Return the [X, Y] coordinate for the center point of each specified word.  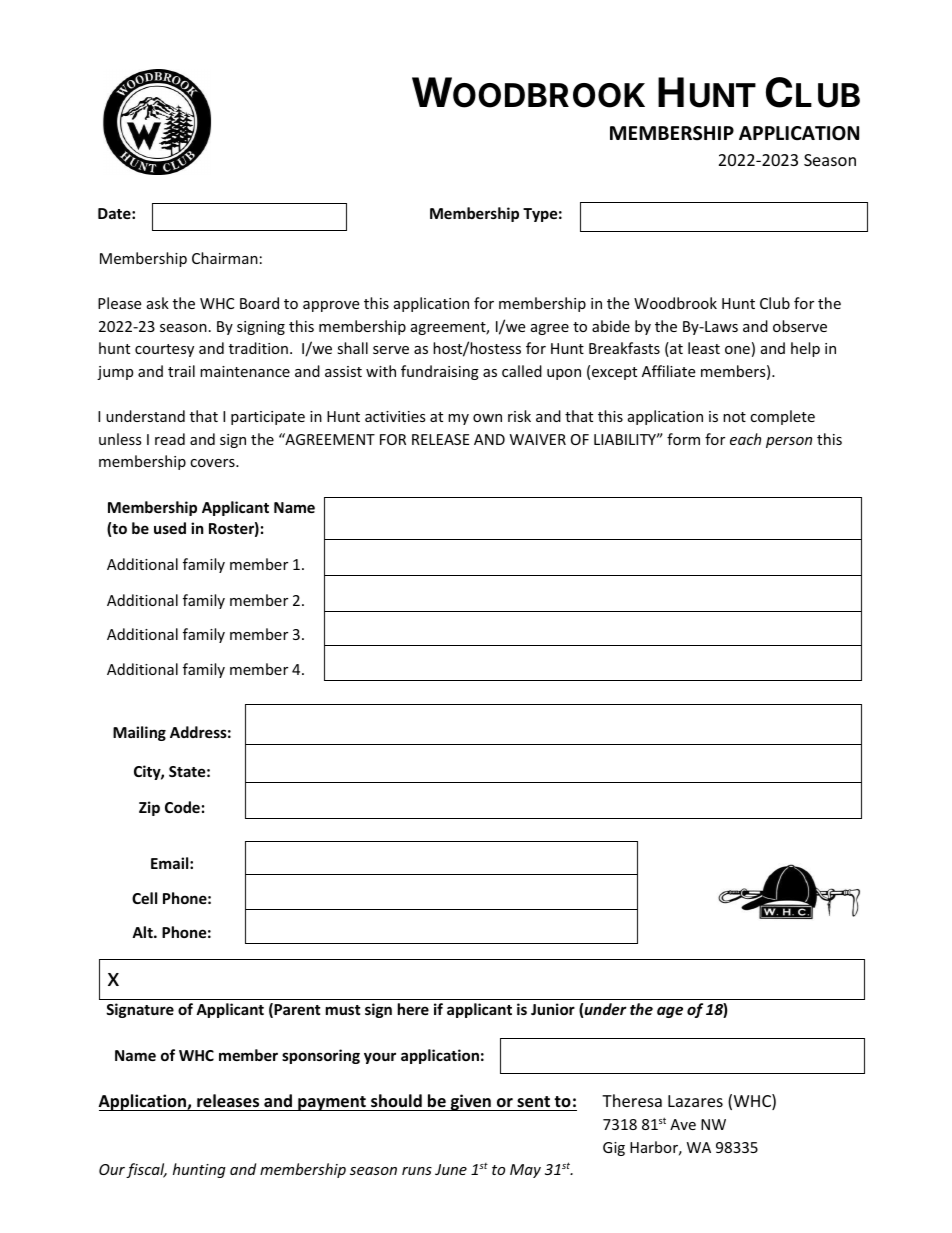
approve [331, 306]
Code [182, 807]
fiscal [146, 1170]
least [704, 348]
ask [158, 303]
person [789, 442]
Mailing [139, 733]
